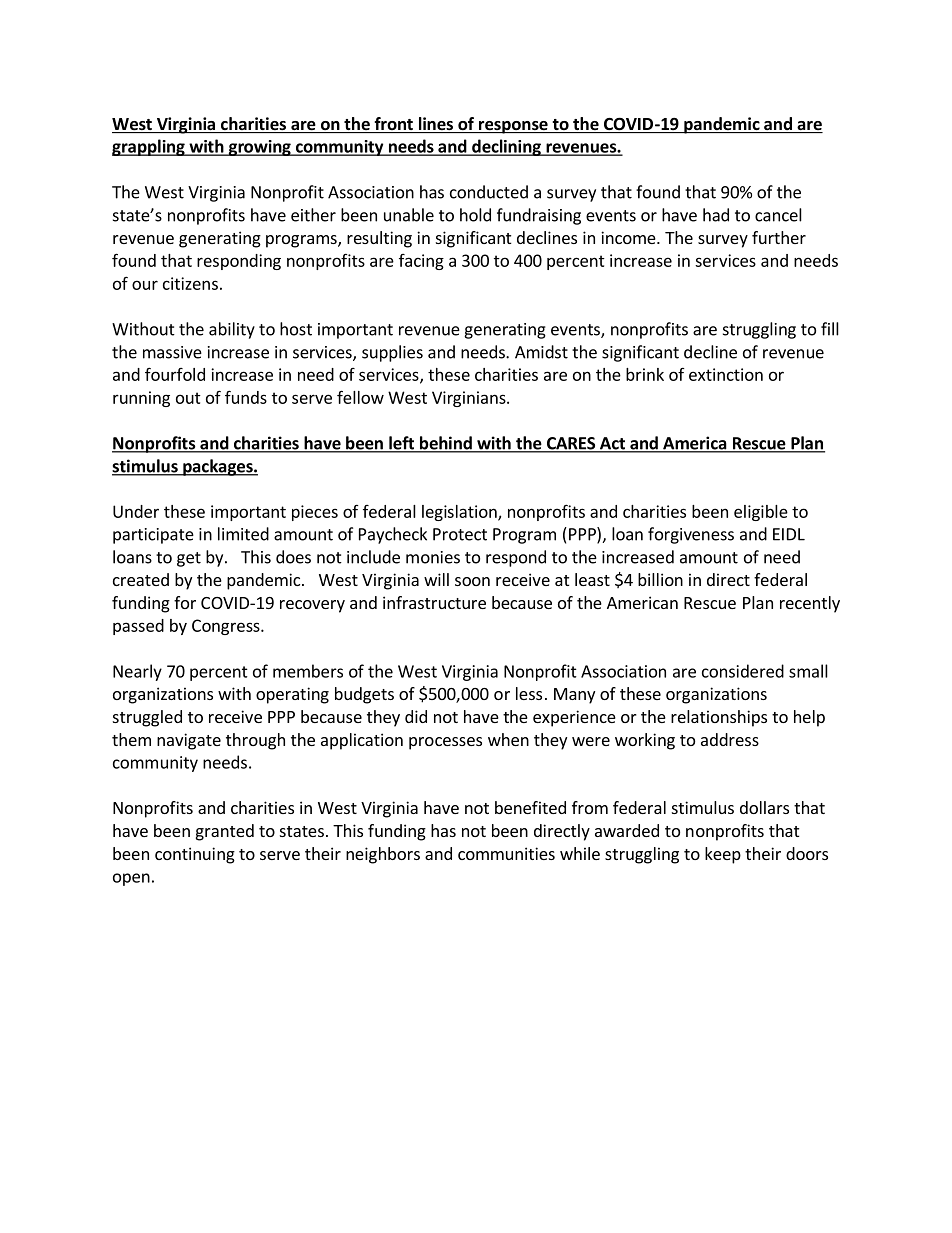 Image resolution: width=952 pixels, height=1233 pixels. Describe the element at coordinates (195, 855) in the page. I see `continuing` at that location.
